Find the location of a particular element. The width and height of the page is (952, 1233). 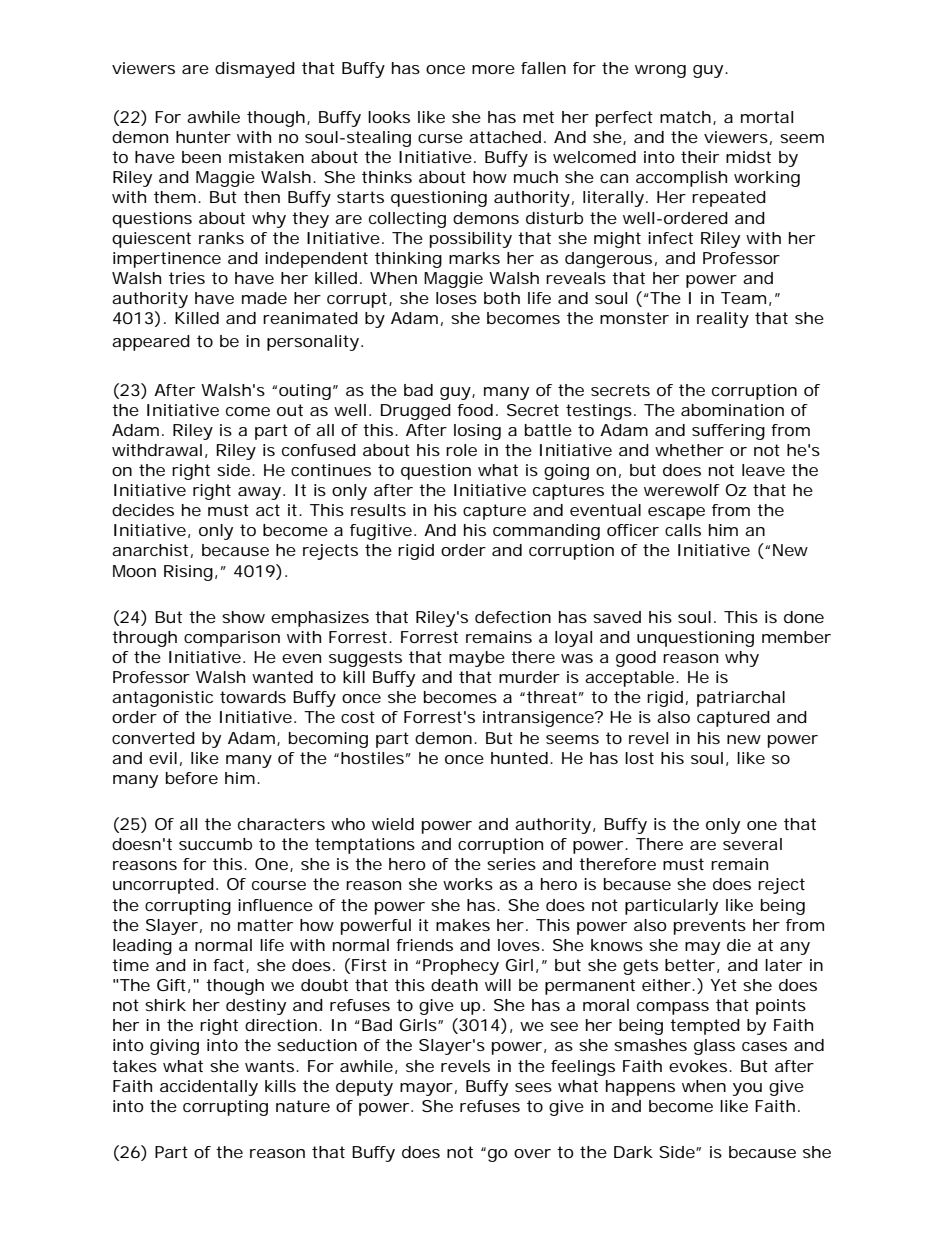

accidentally is located at coordinates (209, 1088).
